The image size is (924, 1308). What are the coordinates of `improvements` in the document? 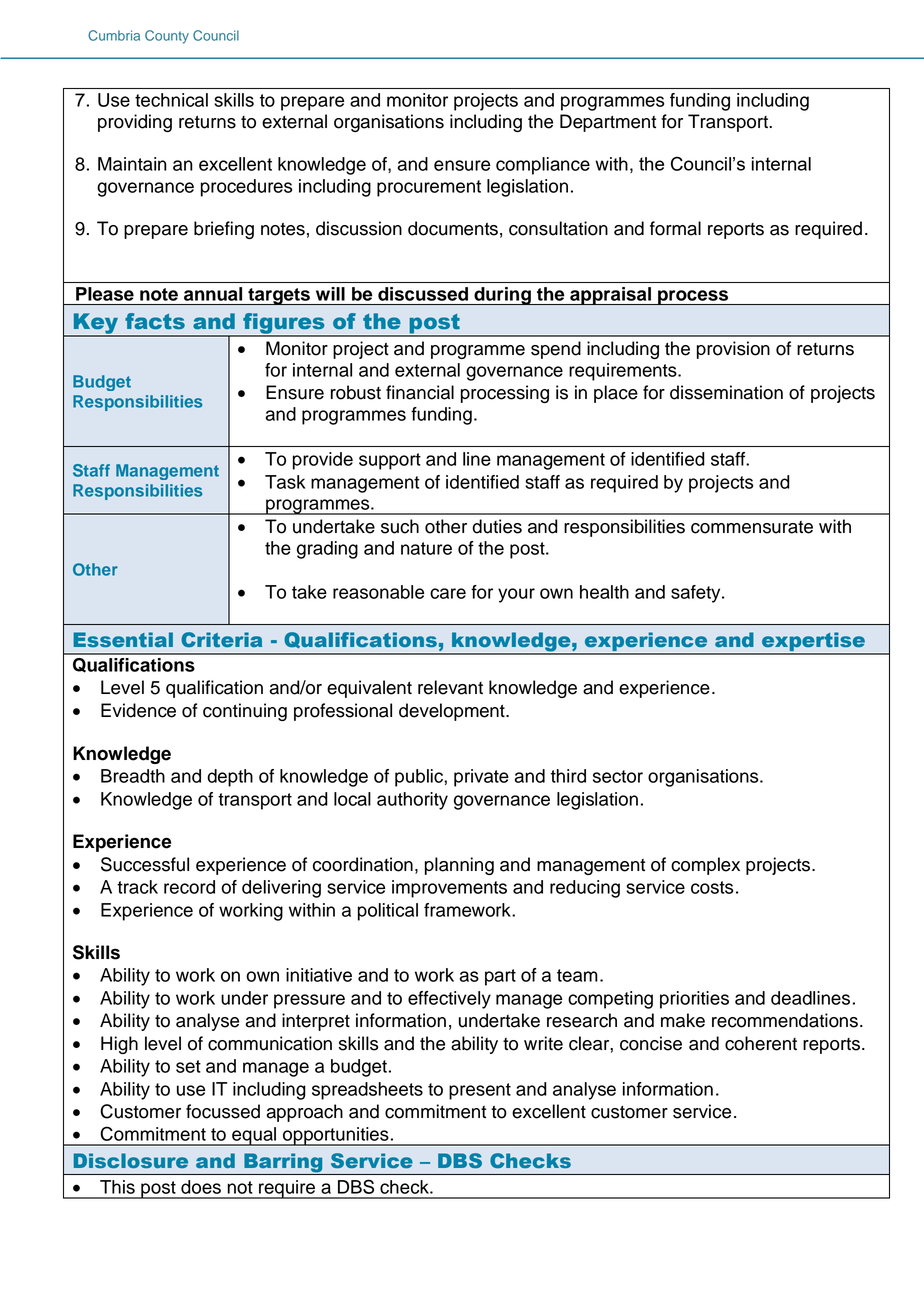 It's located at (449, 889).
